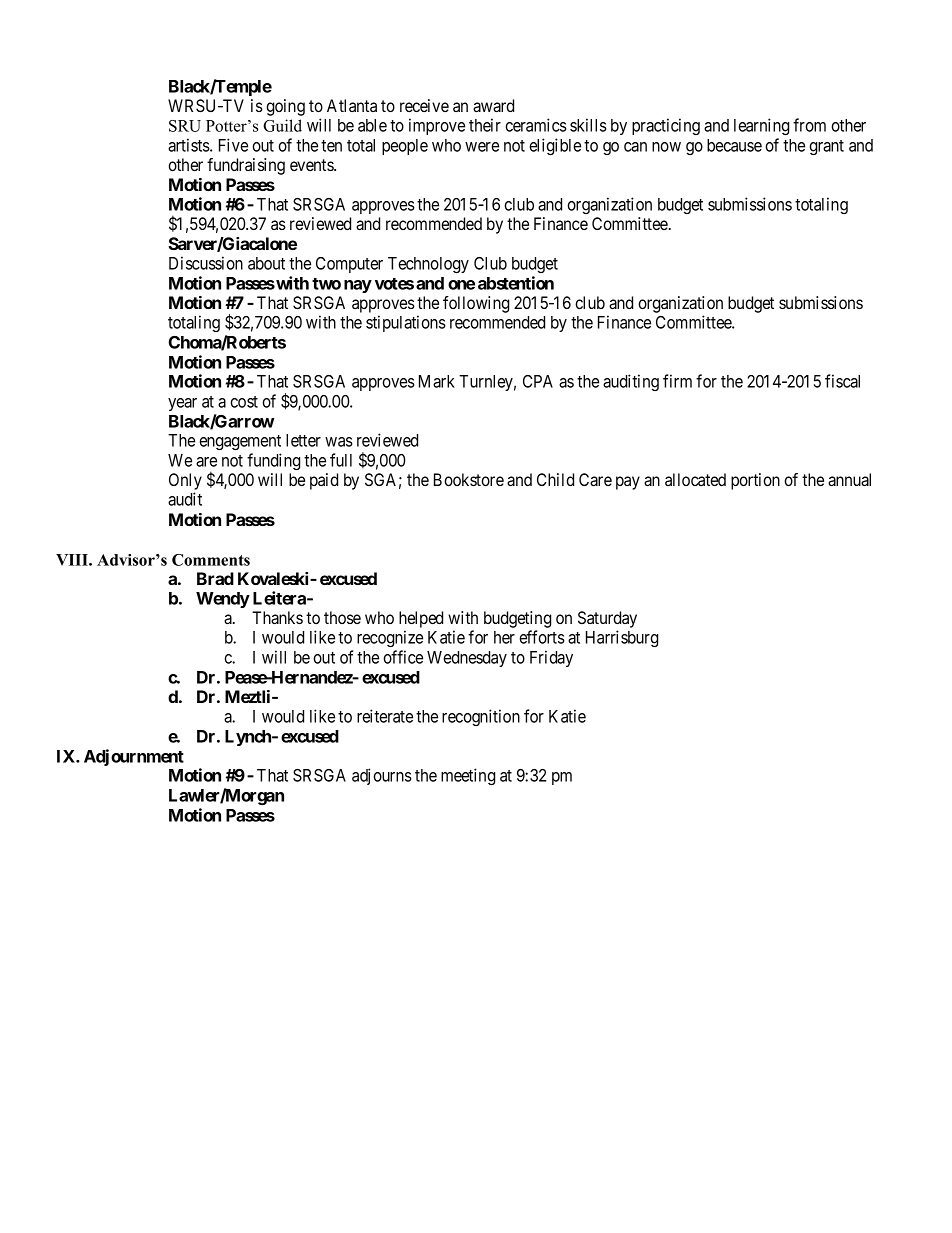  I want to click on portion, so click(755, 481).
